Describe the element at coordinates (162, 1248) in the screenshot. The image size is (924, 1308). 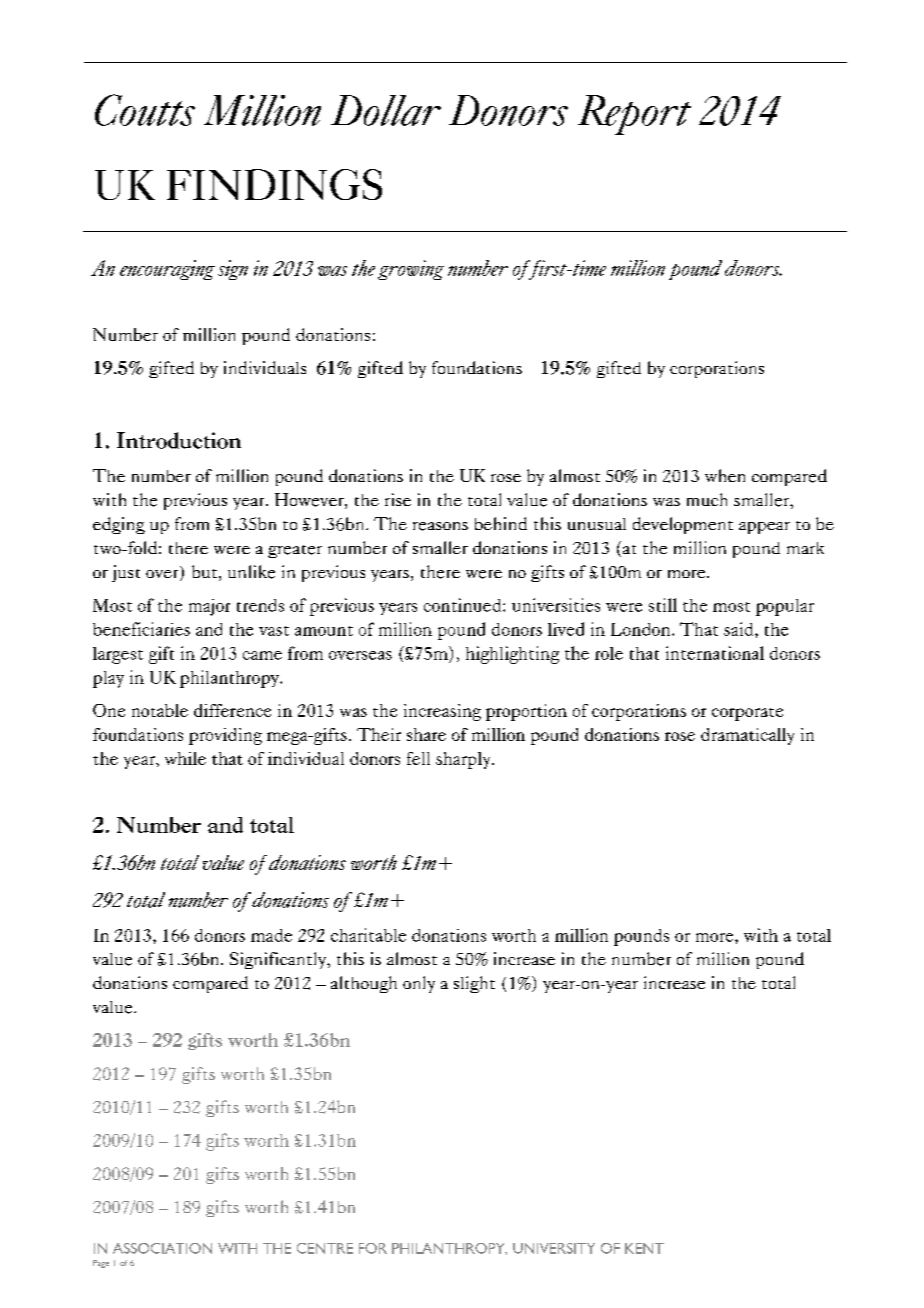
I see `ASSOCIATION` at that location.
